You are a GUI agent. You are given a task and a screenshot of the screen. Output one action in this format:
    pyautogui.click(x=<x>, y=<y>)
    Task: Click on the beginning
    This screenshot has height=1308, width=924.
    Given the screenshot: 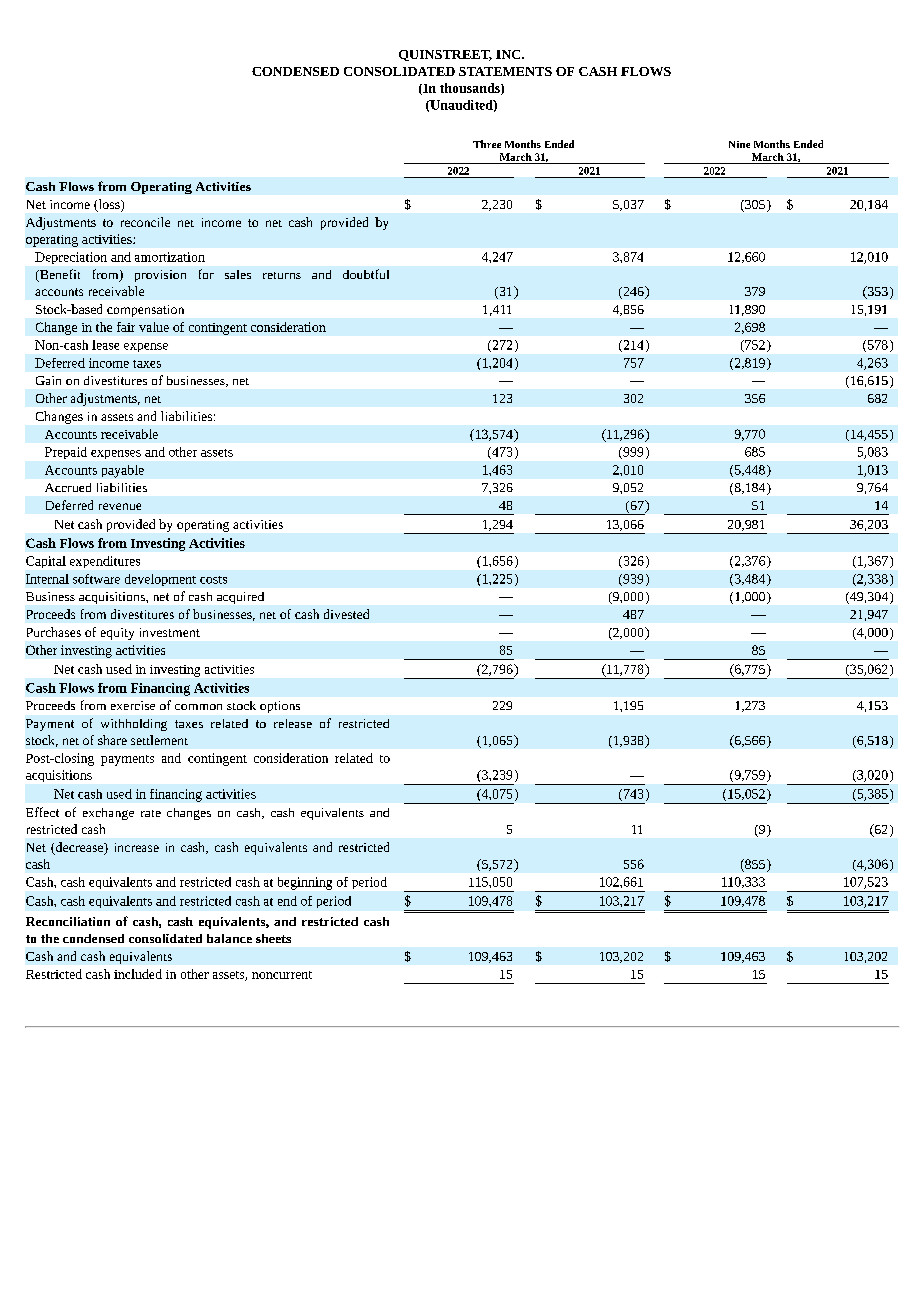 What is the action you would take?
    pyautogui.click(x=305, y=883)
